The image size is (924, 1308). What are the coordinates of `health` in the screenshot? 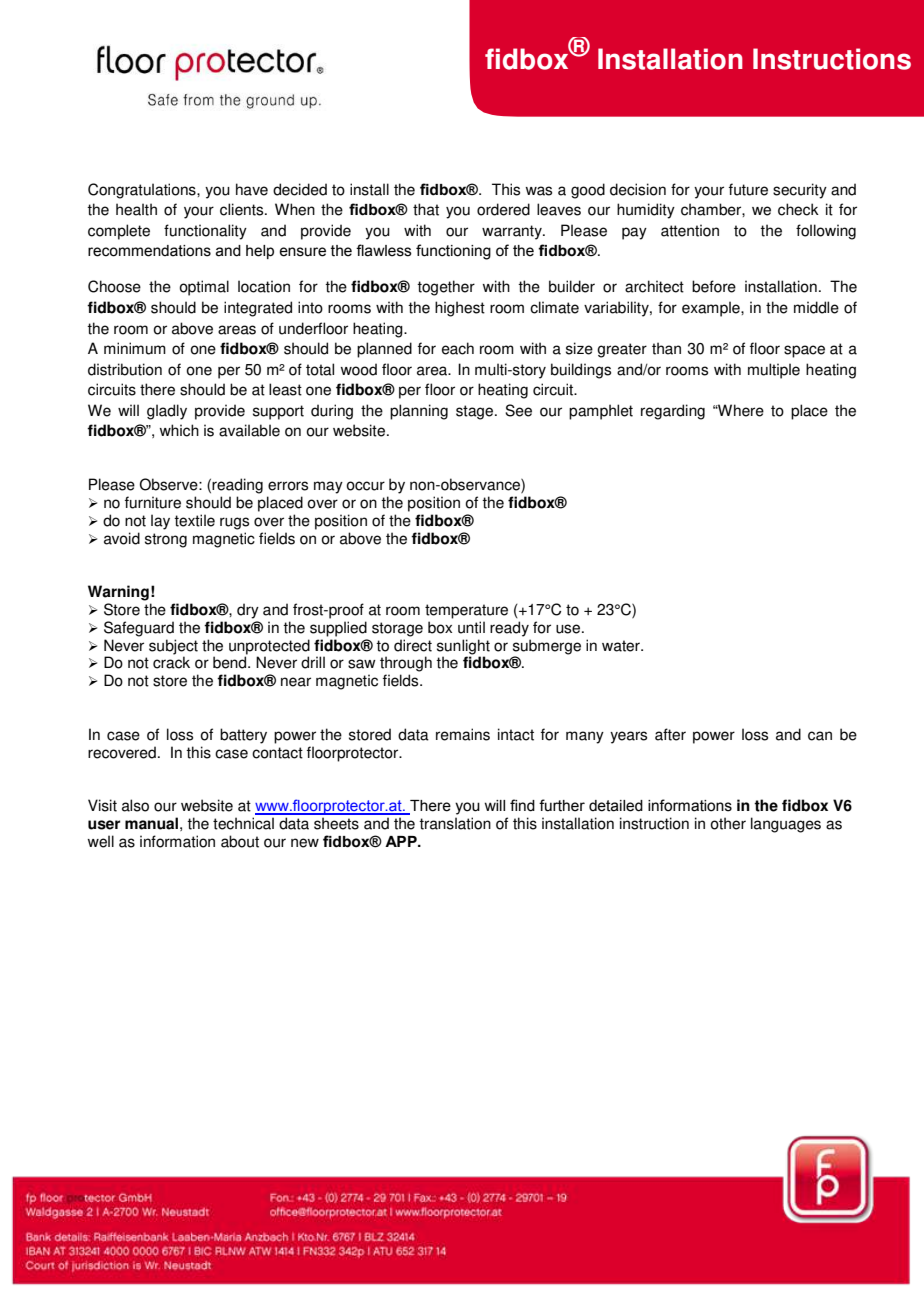 It's located at (136, 209).
